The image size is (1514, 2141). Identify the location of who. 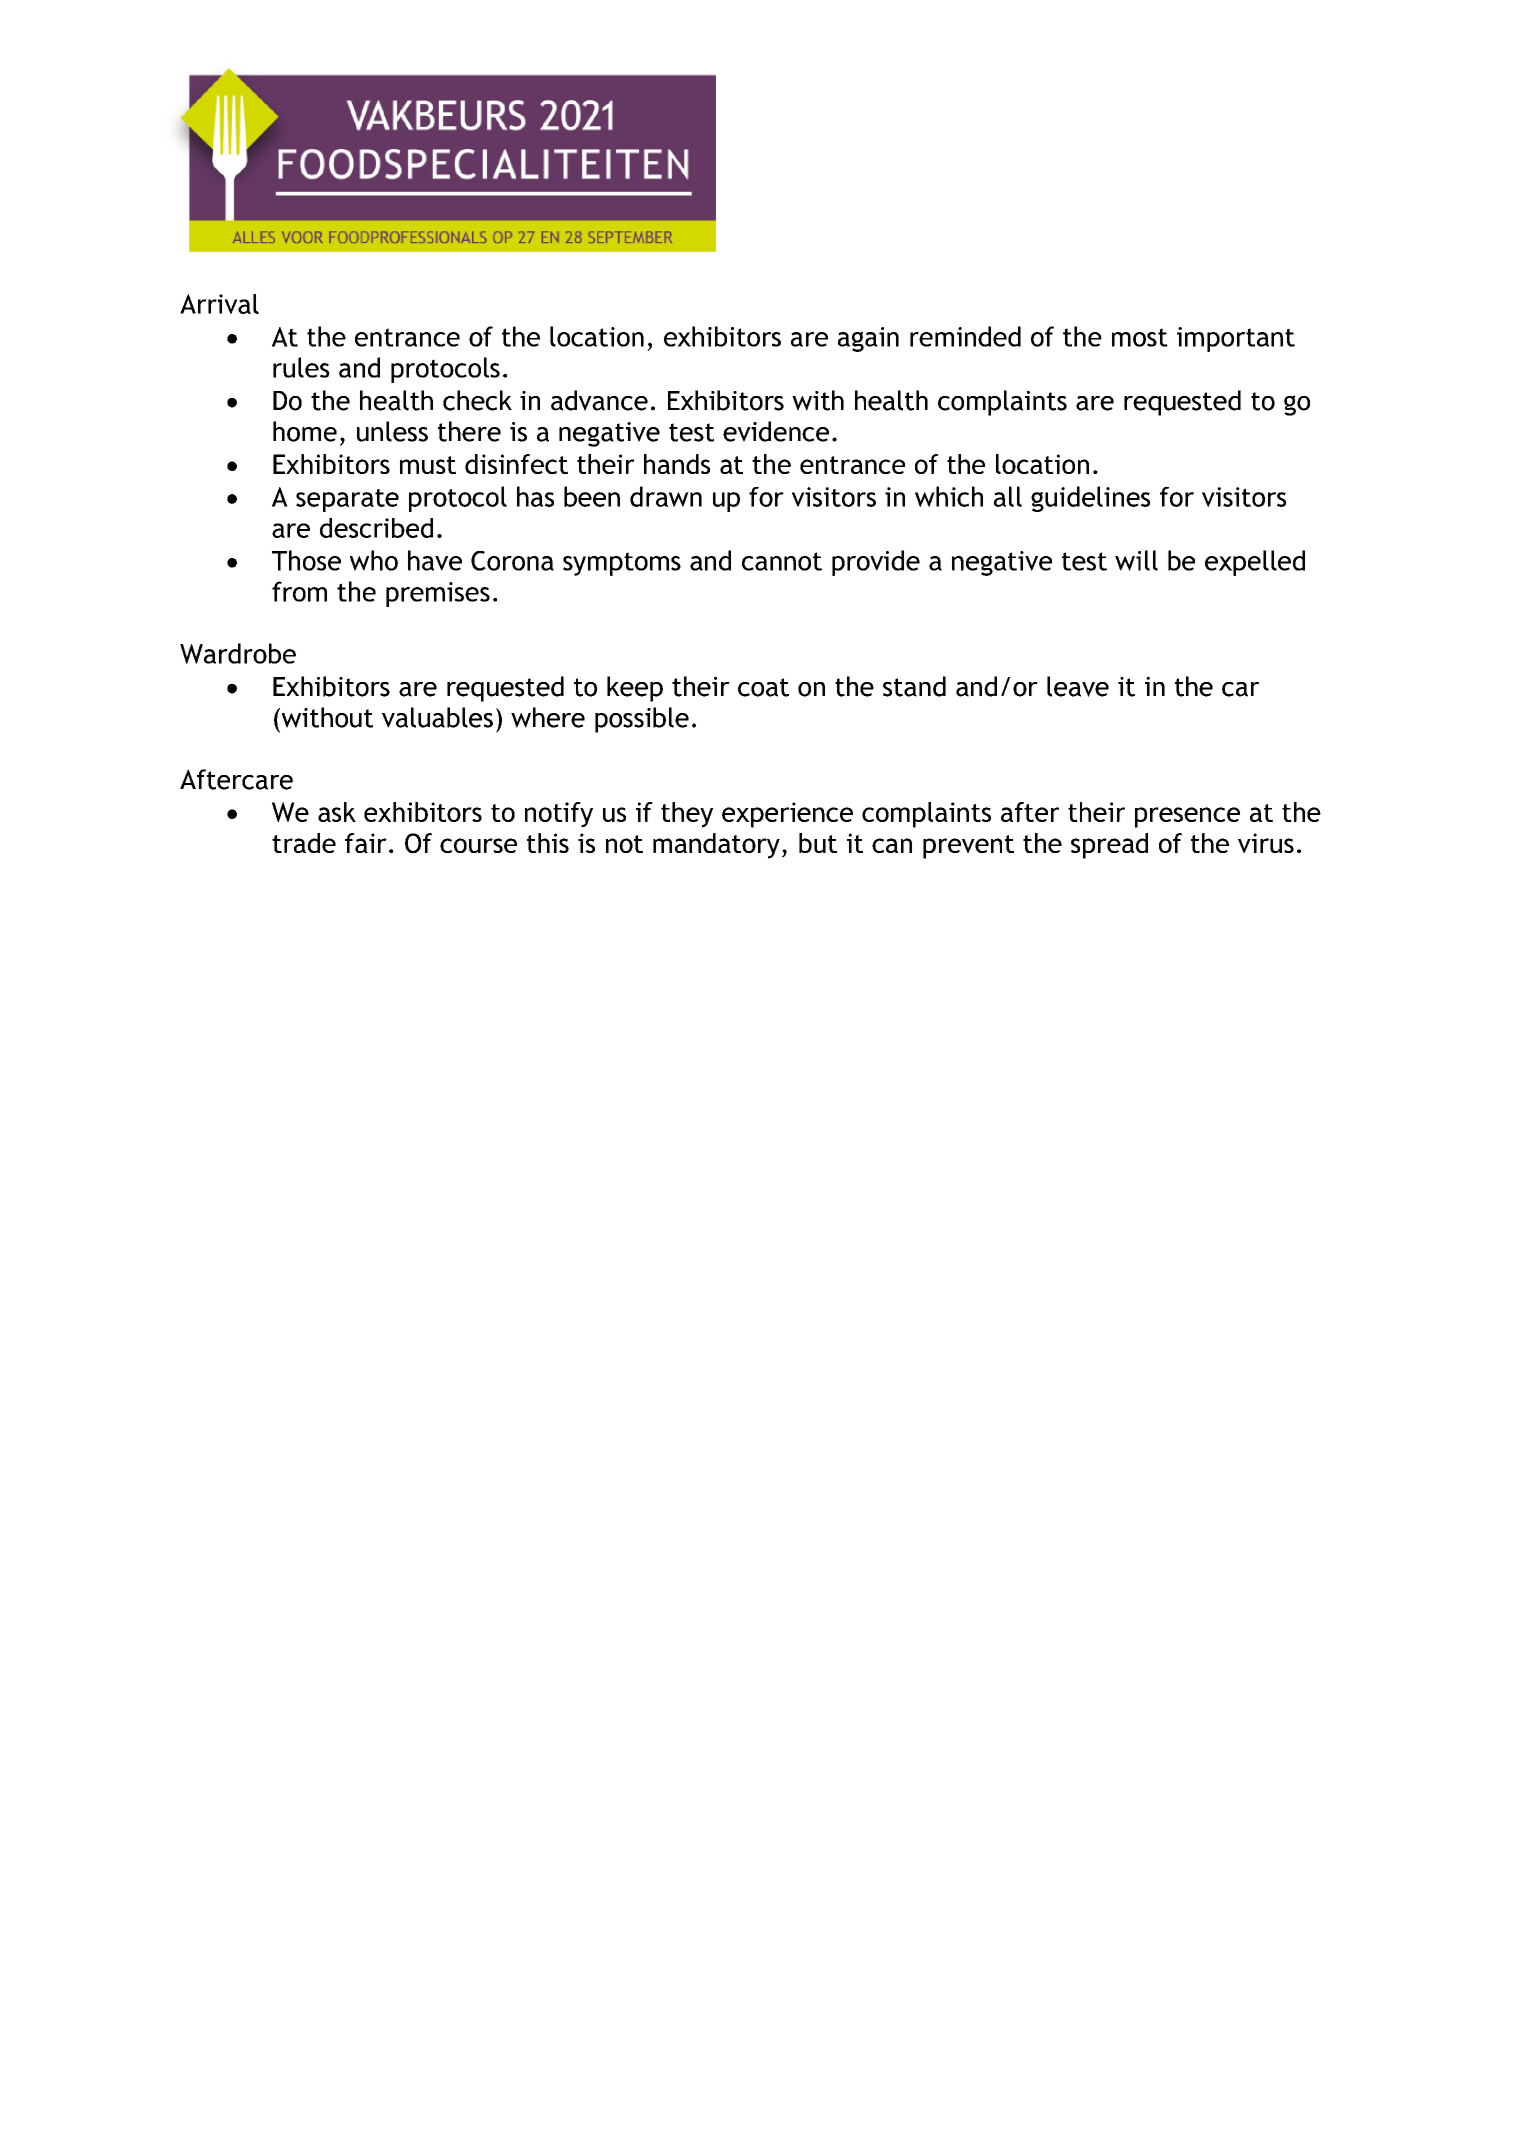
(374, 560).
